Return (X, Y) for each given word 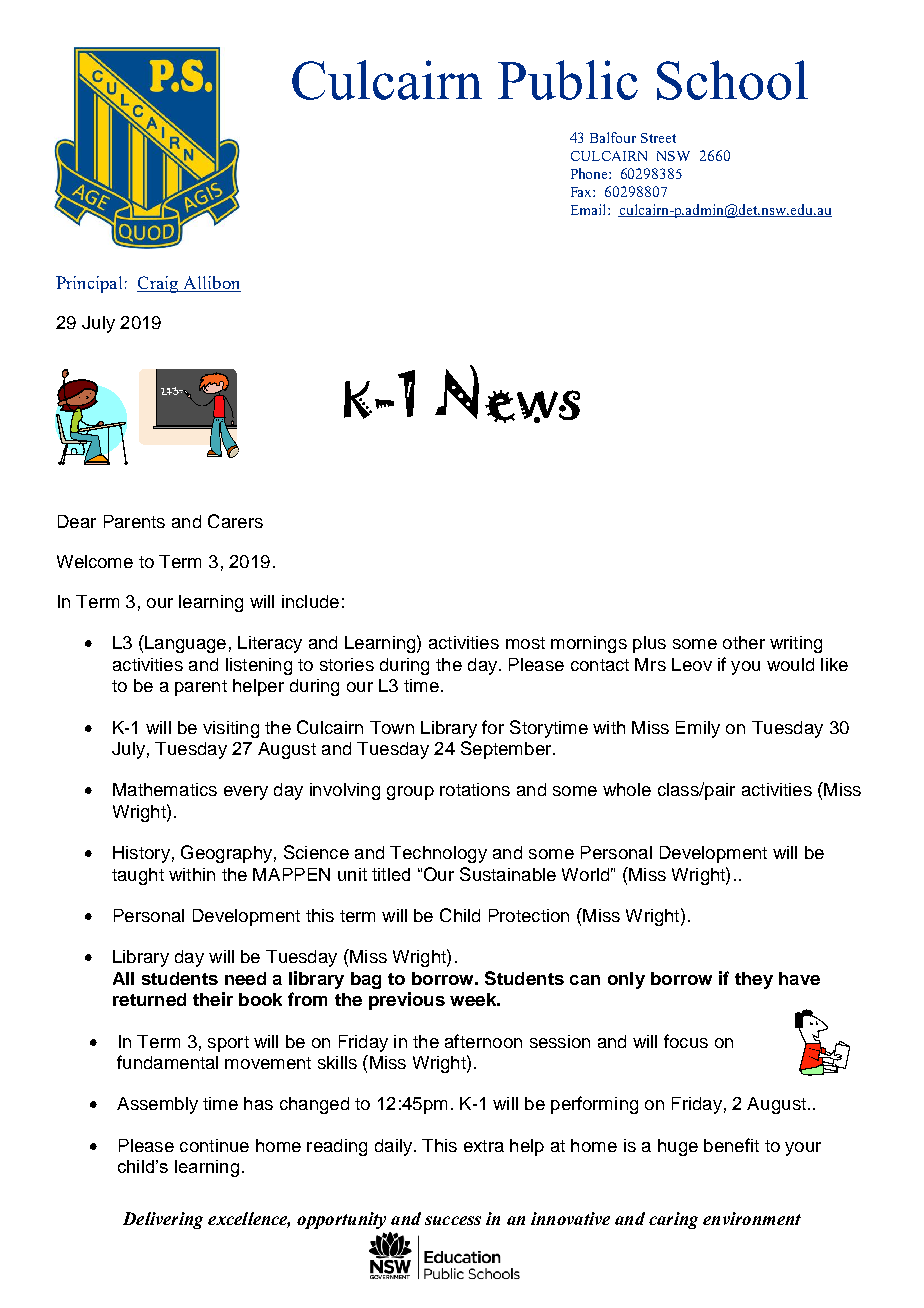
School (732, 80)
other (744, 642)
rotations (475, 789)
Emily (698, 729)
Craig (159, 284)
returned (149, 999)
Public (568, 80)
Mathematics (165, 789)
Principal (89, 284)
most (525, 643)
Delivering (163, 1220)
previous (407, 1001)
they (754, 980)
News (507, 394)
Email (590, 209)
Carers (235, 521)
